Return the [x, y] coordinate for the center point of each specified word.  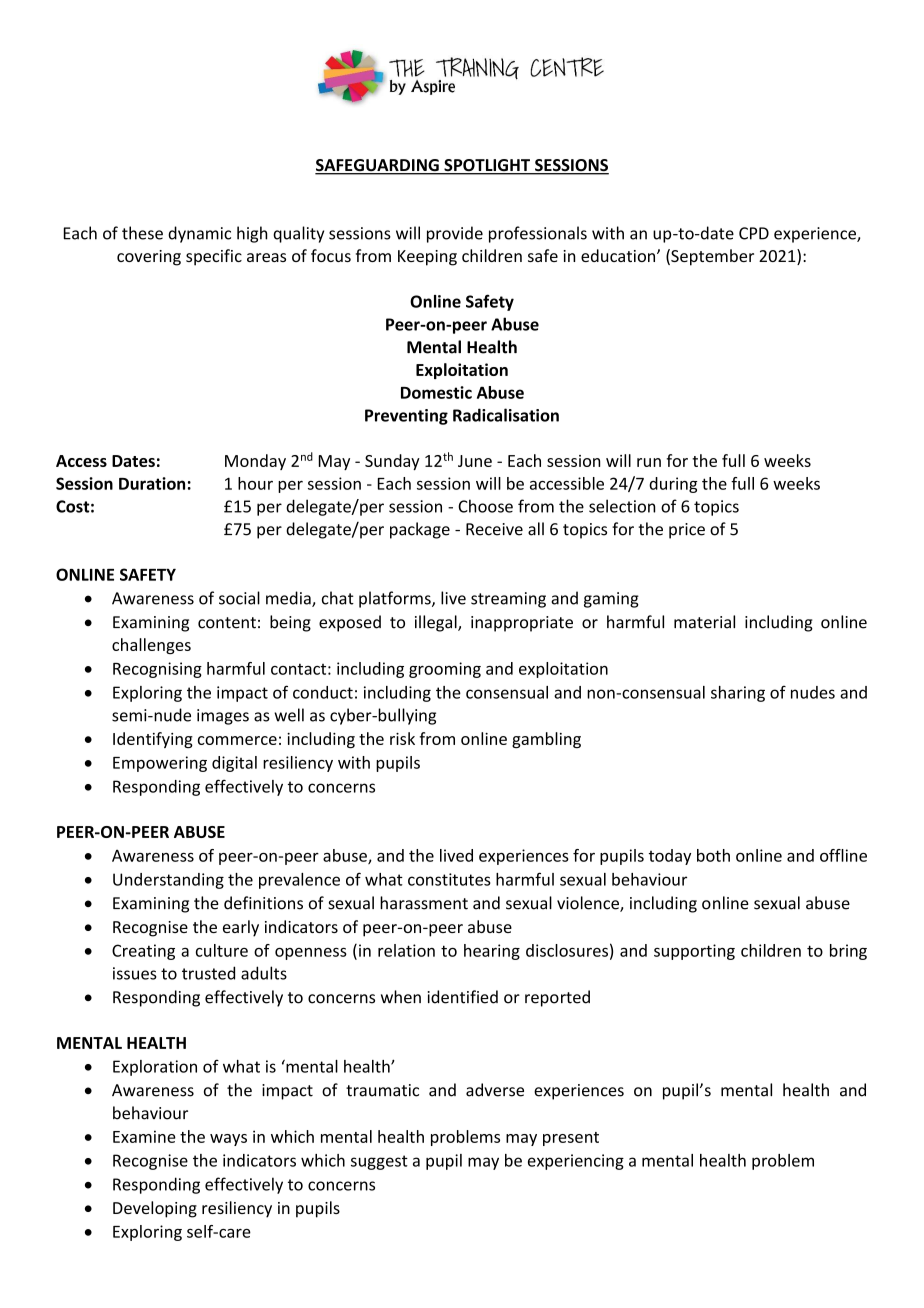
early [241, 928]
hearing [492, 952]
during [673, 485]
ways [228, 1140]
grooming [445, 670]
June [475, 461]
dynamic [199, 234]
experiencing [576, 1162]
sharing [738, 694]
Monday [255, 462]
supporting [694, 952]
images [223, 717]
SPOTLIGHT [487, 166]
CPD [754, 233]
